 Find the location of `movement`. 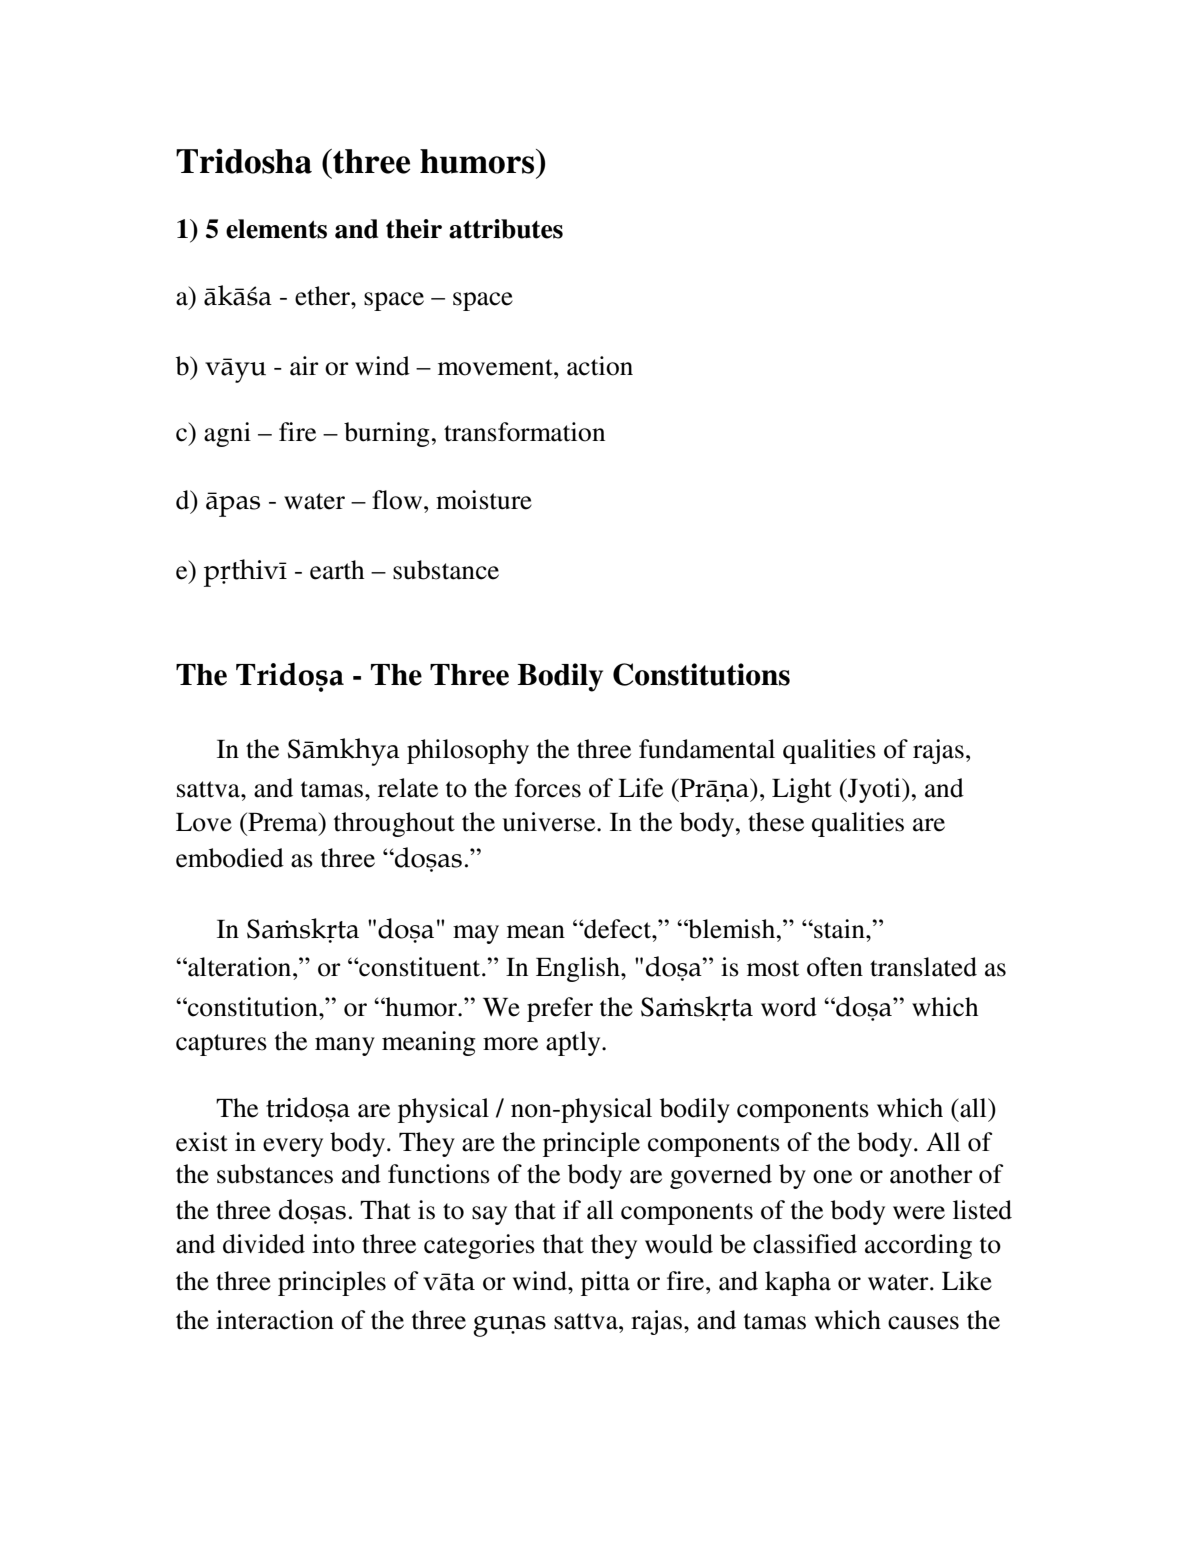

movement is located at coordinates (496, 367).
